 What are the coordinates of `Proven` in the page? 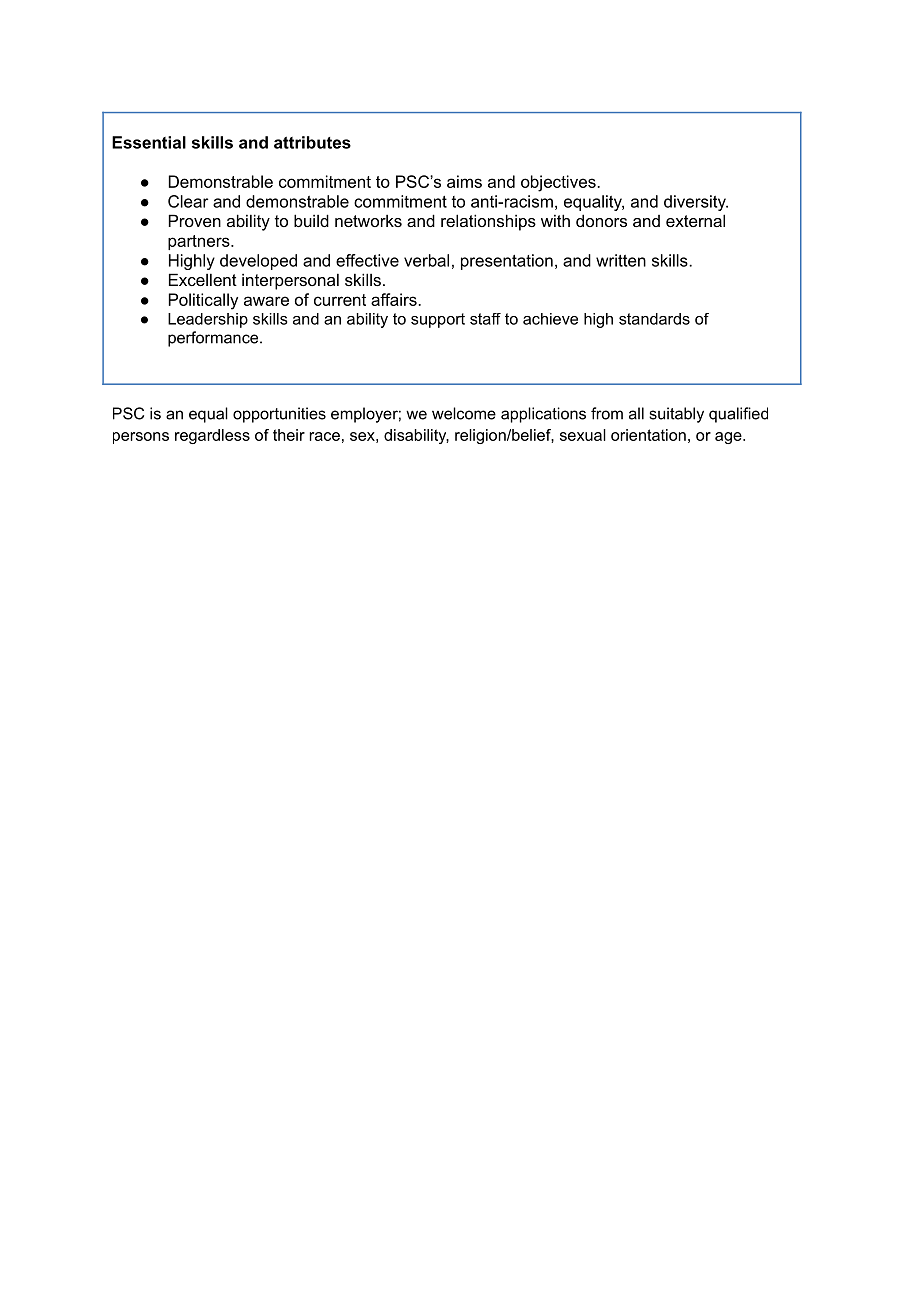 It's located at (195, 220).
